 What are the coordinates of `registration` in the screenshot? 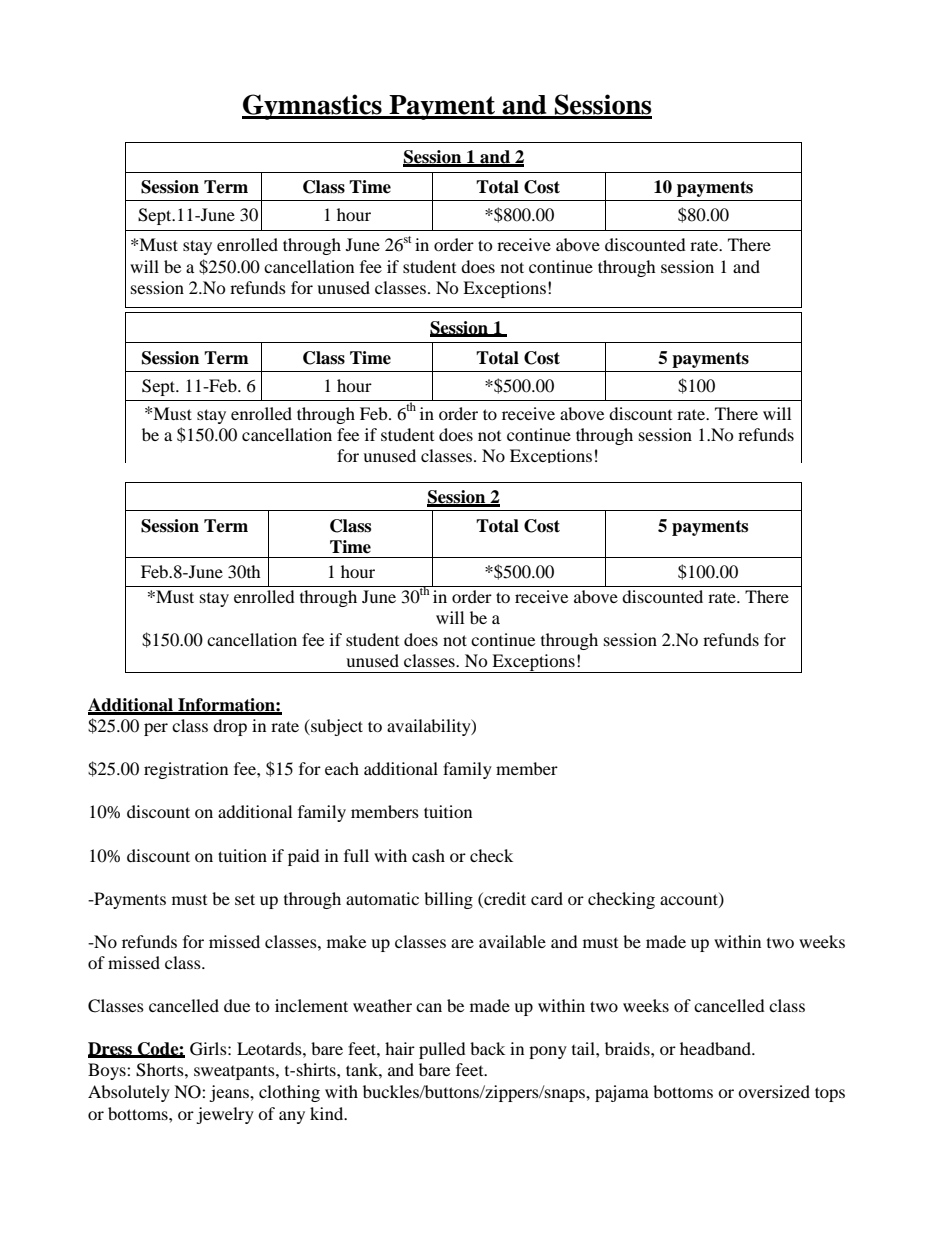 It's located at (186, 770).
